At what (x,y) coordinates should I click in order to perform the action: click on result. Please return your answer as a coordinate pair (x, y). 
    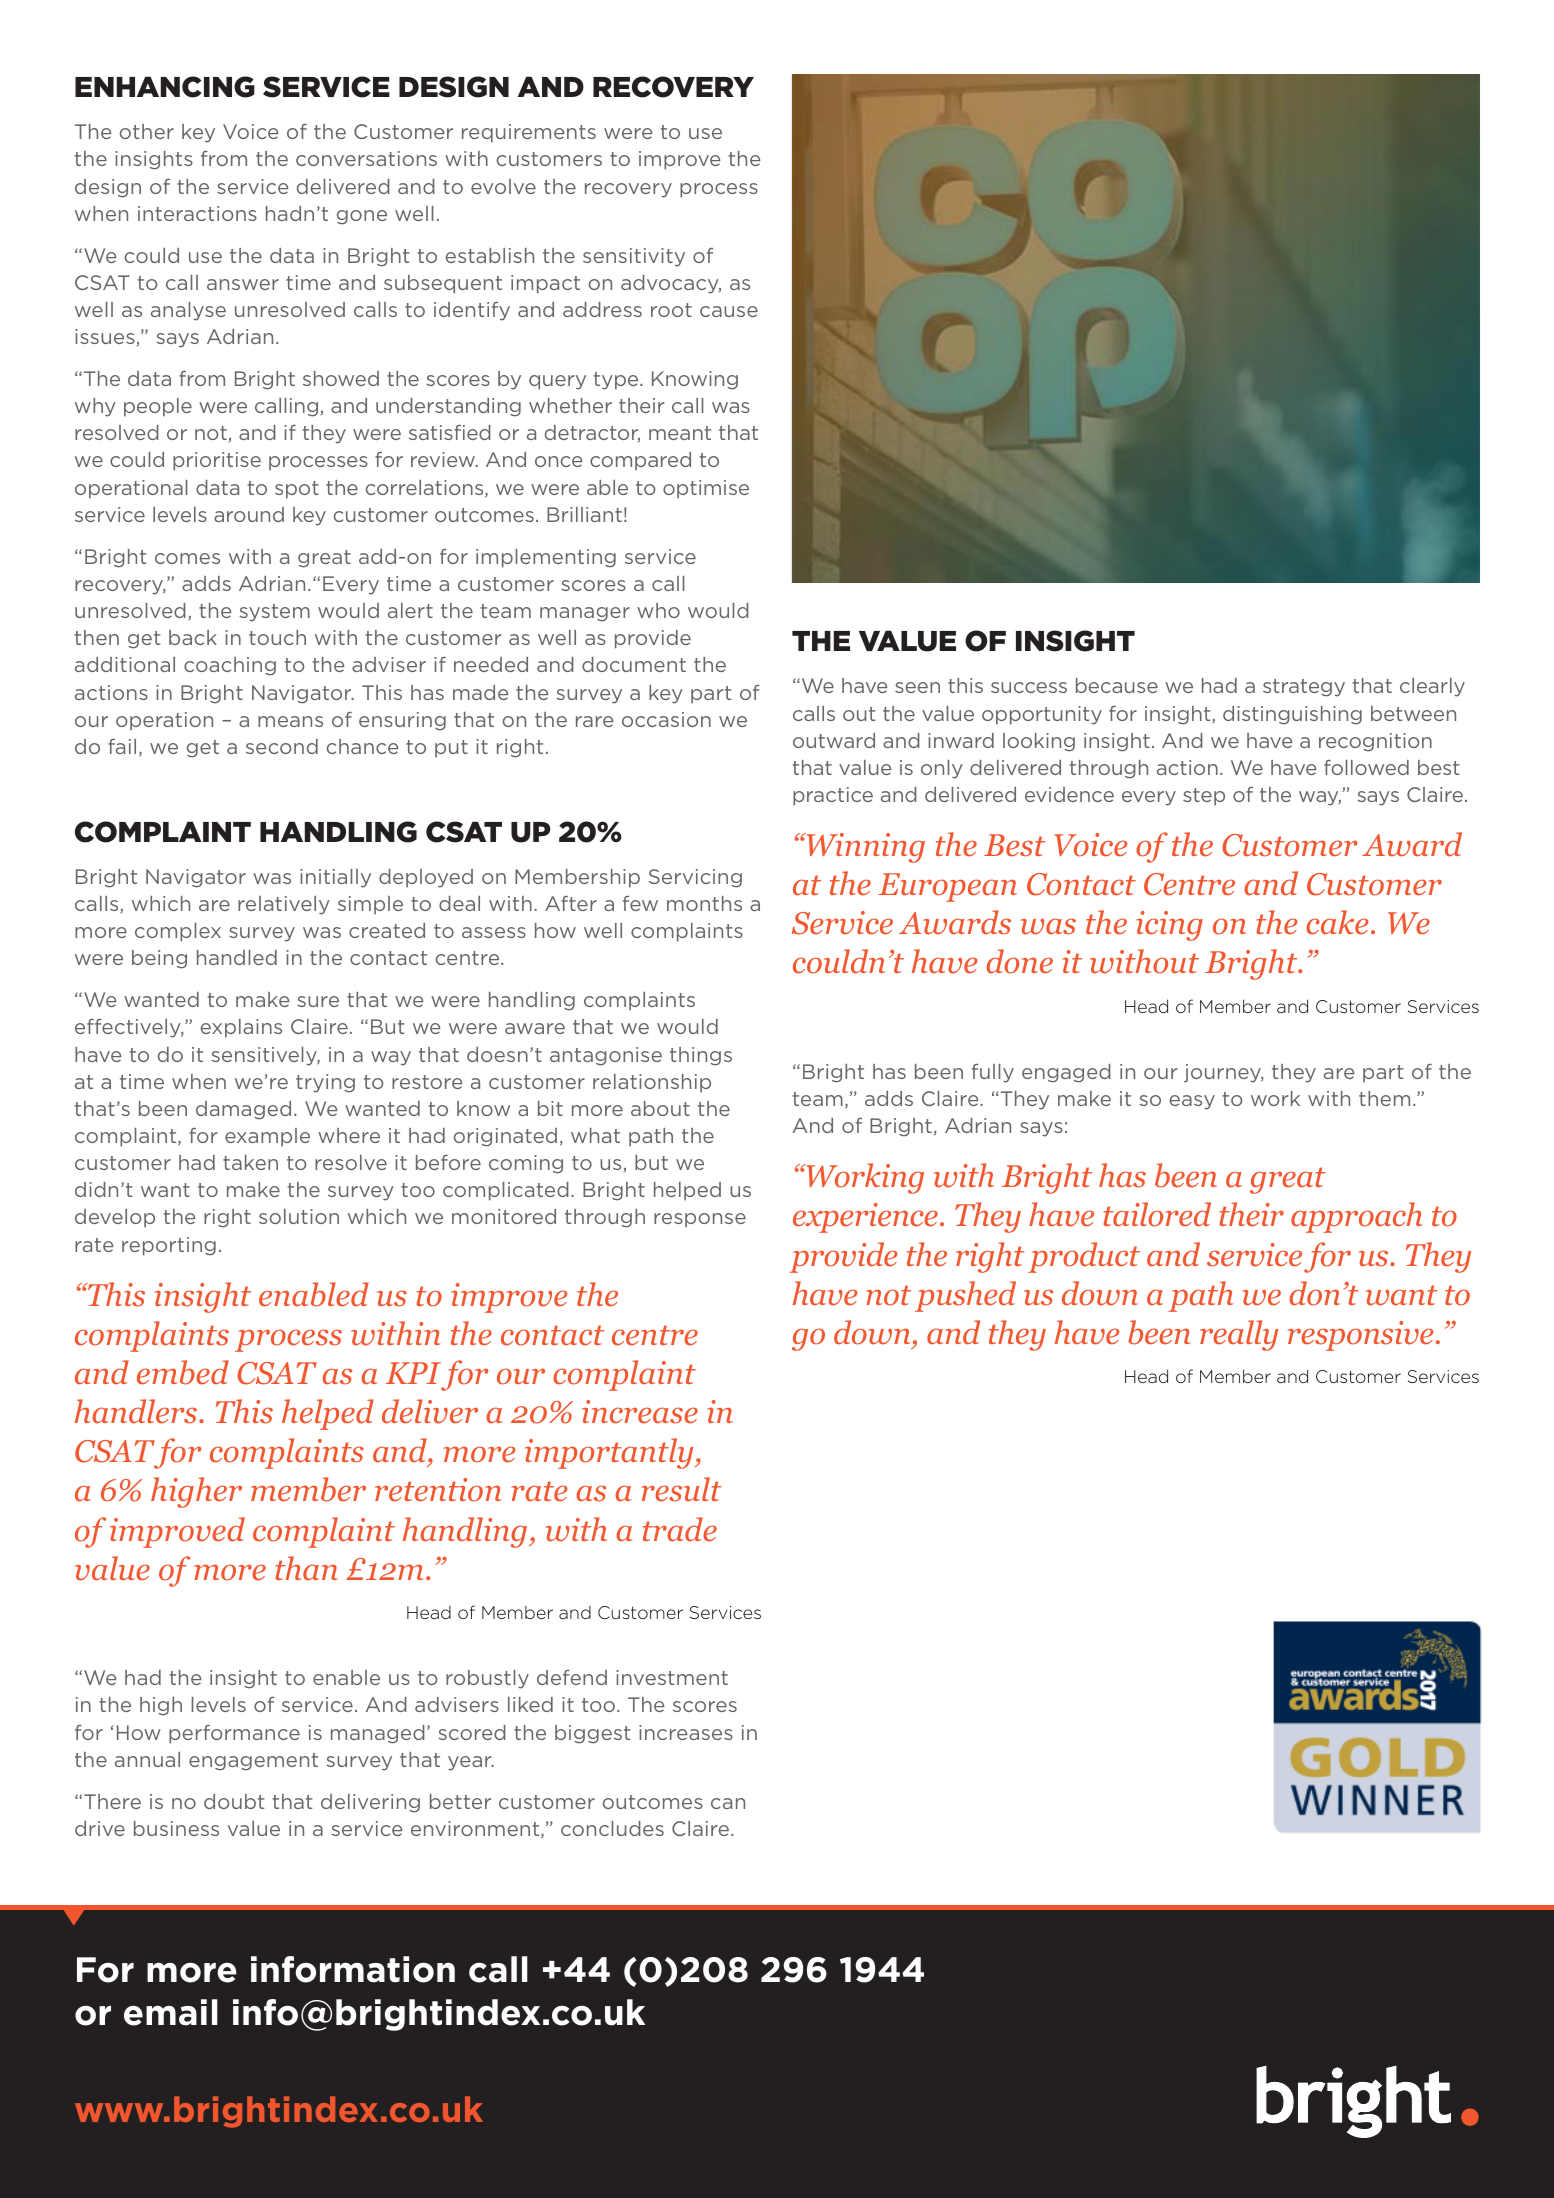
    Looking at the image, I should click on (681, 1489).
